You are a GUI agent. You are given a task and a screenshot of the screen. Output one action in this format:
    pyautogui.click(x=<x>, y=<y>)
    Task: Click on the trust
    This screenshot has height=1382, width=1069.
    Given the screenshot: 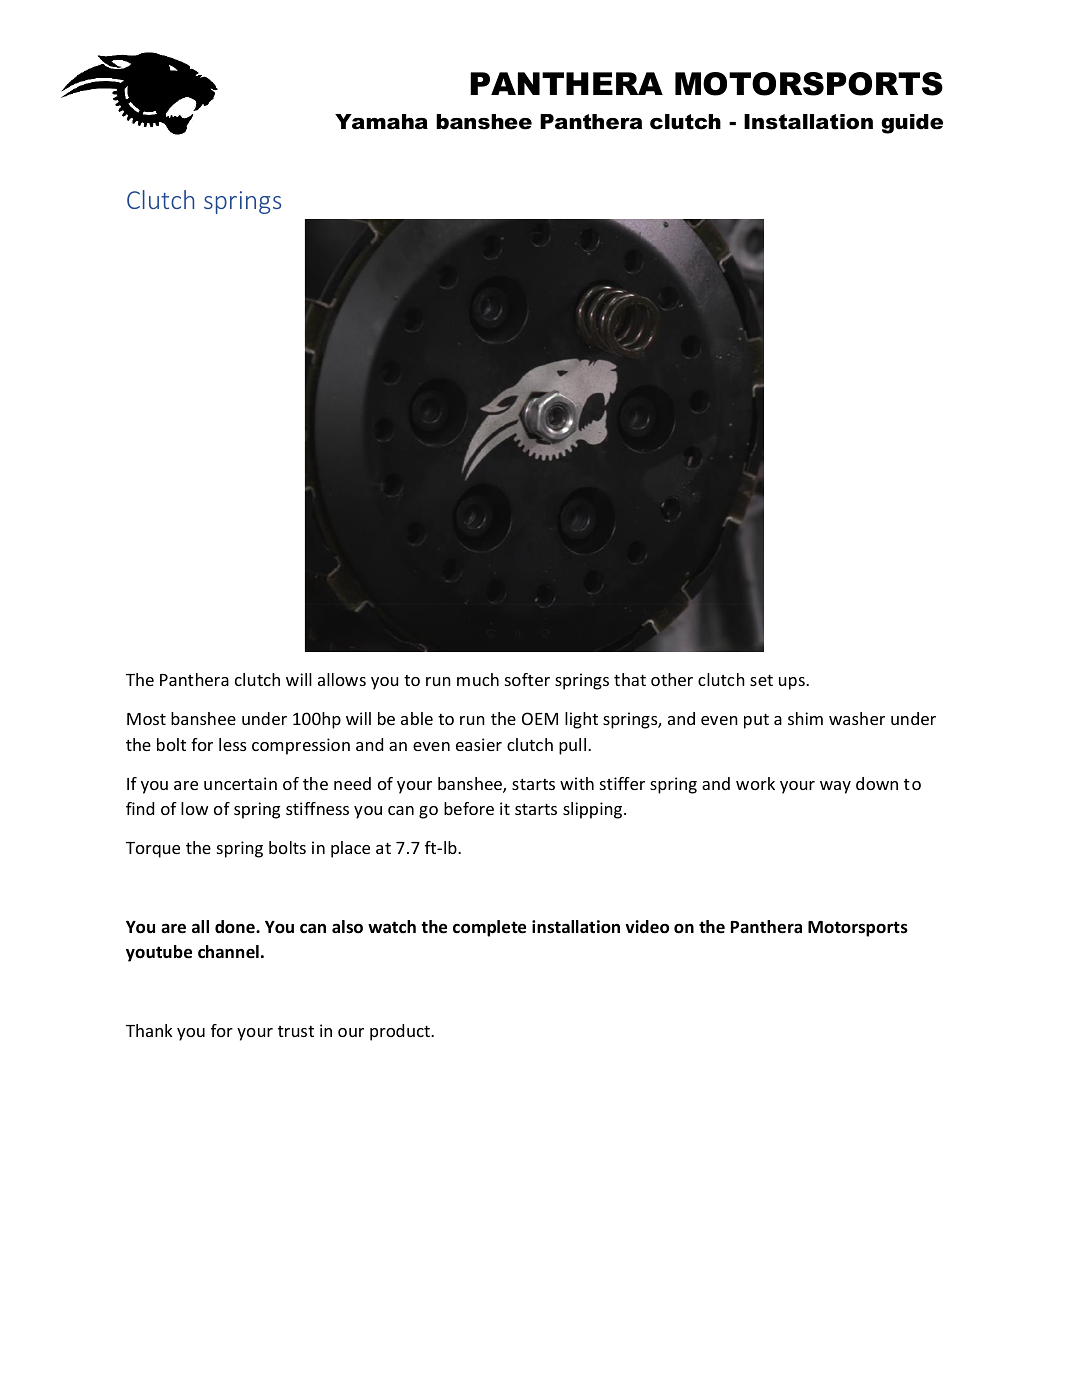 What is the action you would take?
    pyautogui.click(x=296, y=1031)
